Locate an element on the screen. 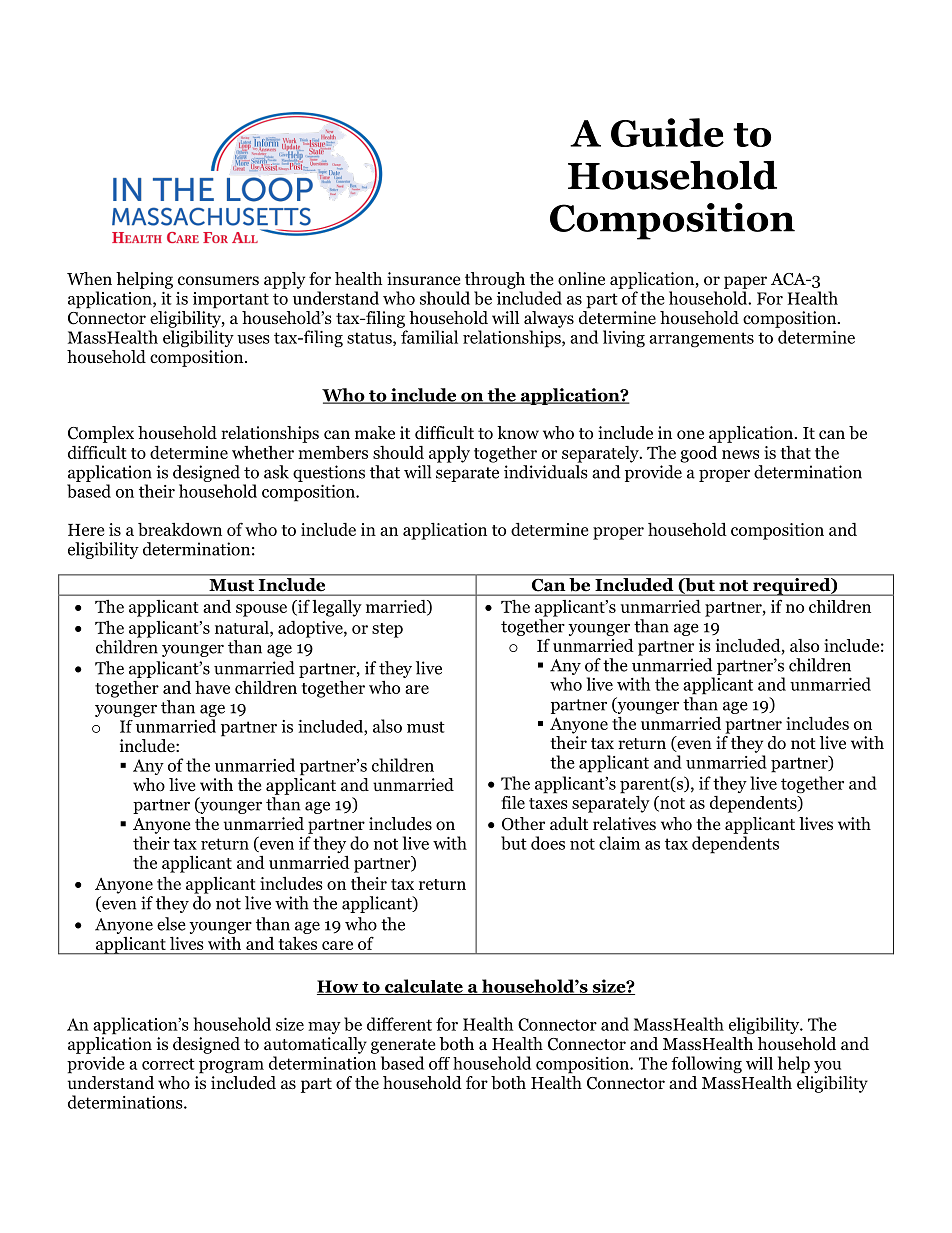 This screenshot has height=1233, width=952. generate is located at coordinates (403, 1046).
